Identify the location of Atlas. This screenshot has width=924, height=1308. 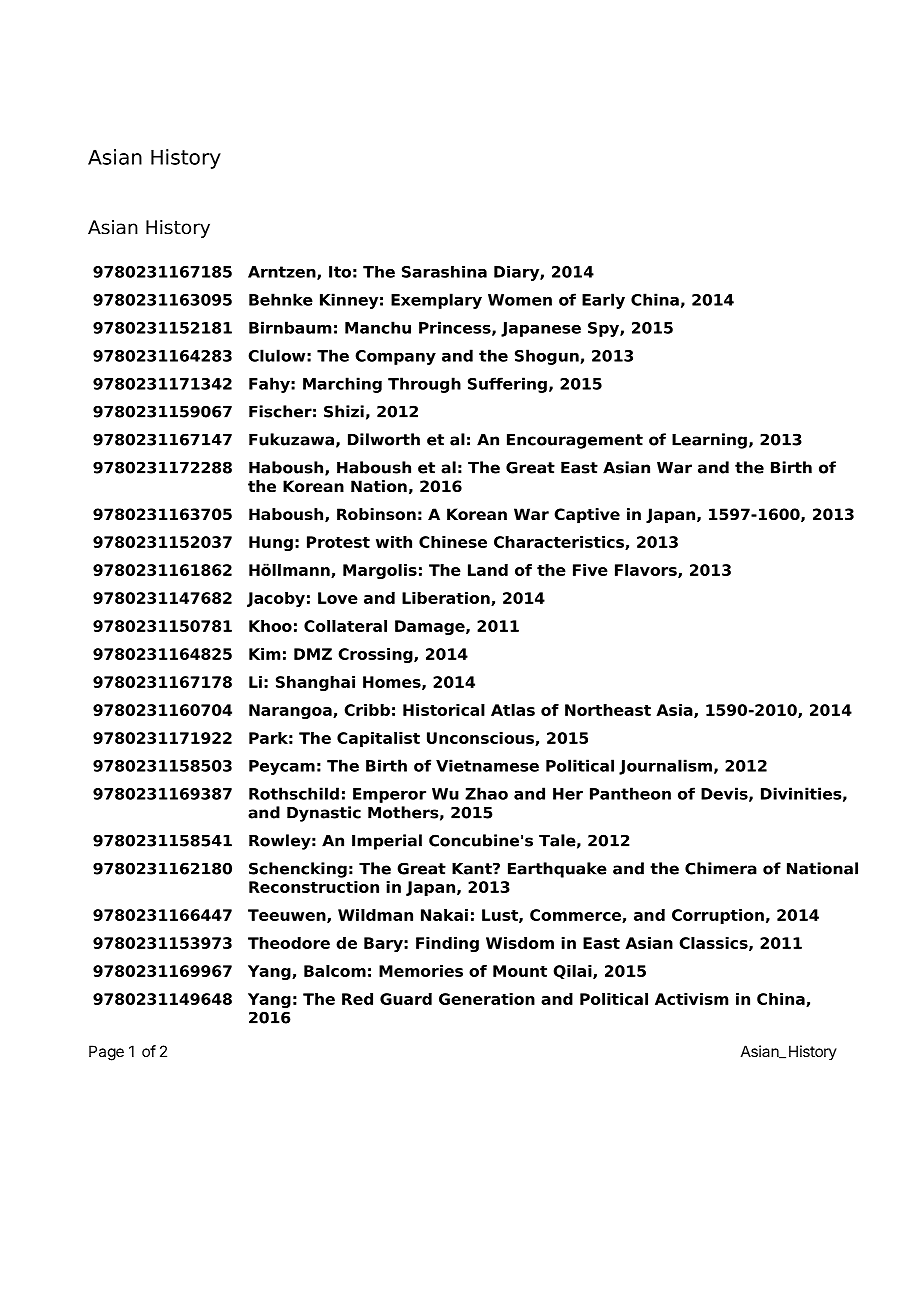
(513, 710).
